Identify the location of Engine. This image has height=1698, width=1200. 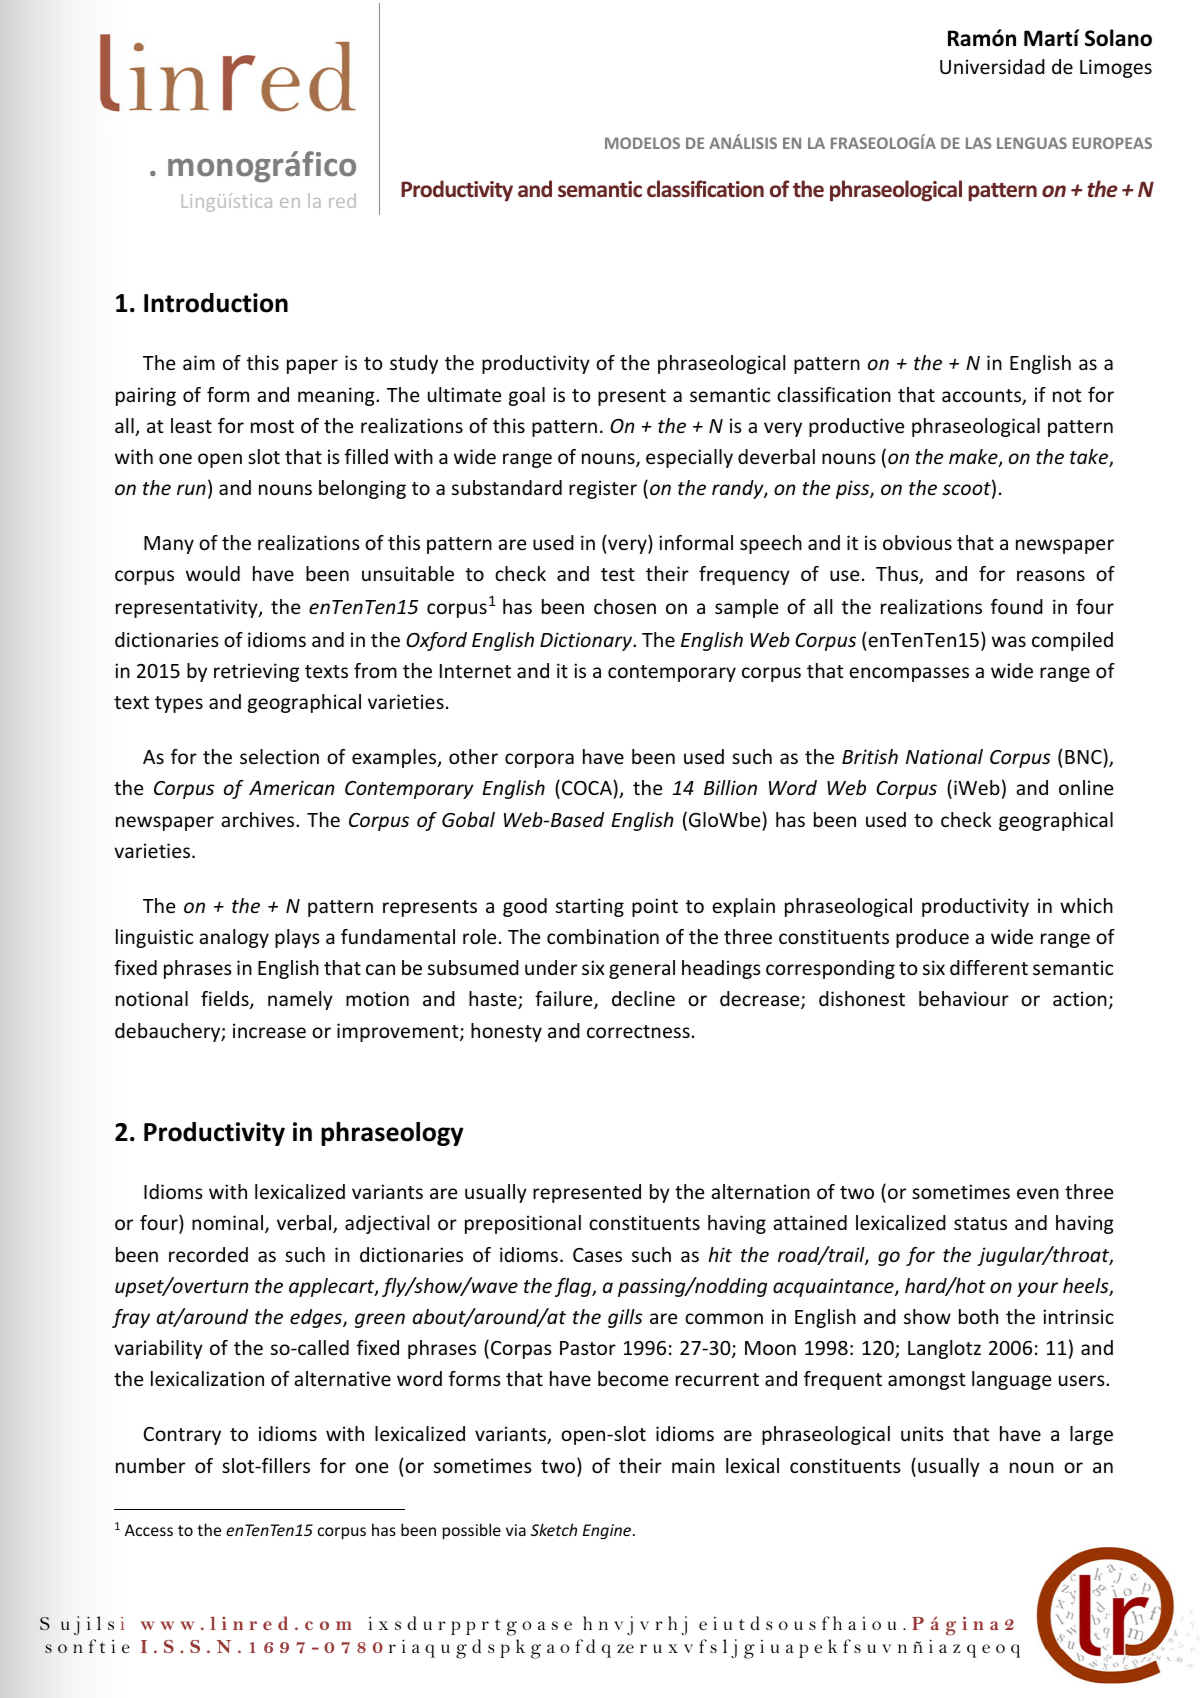
(608, 1532).
